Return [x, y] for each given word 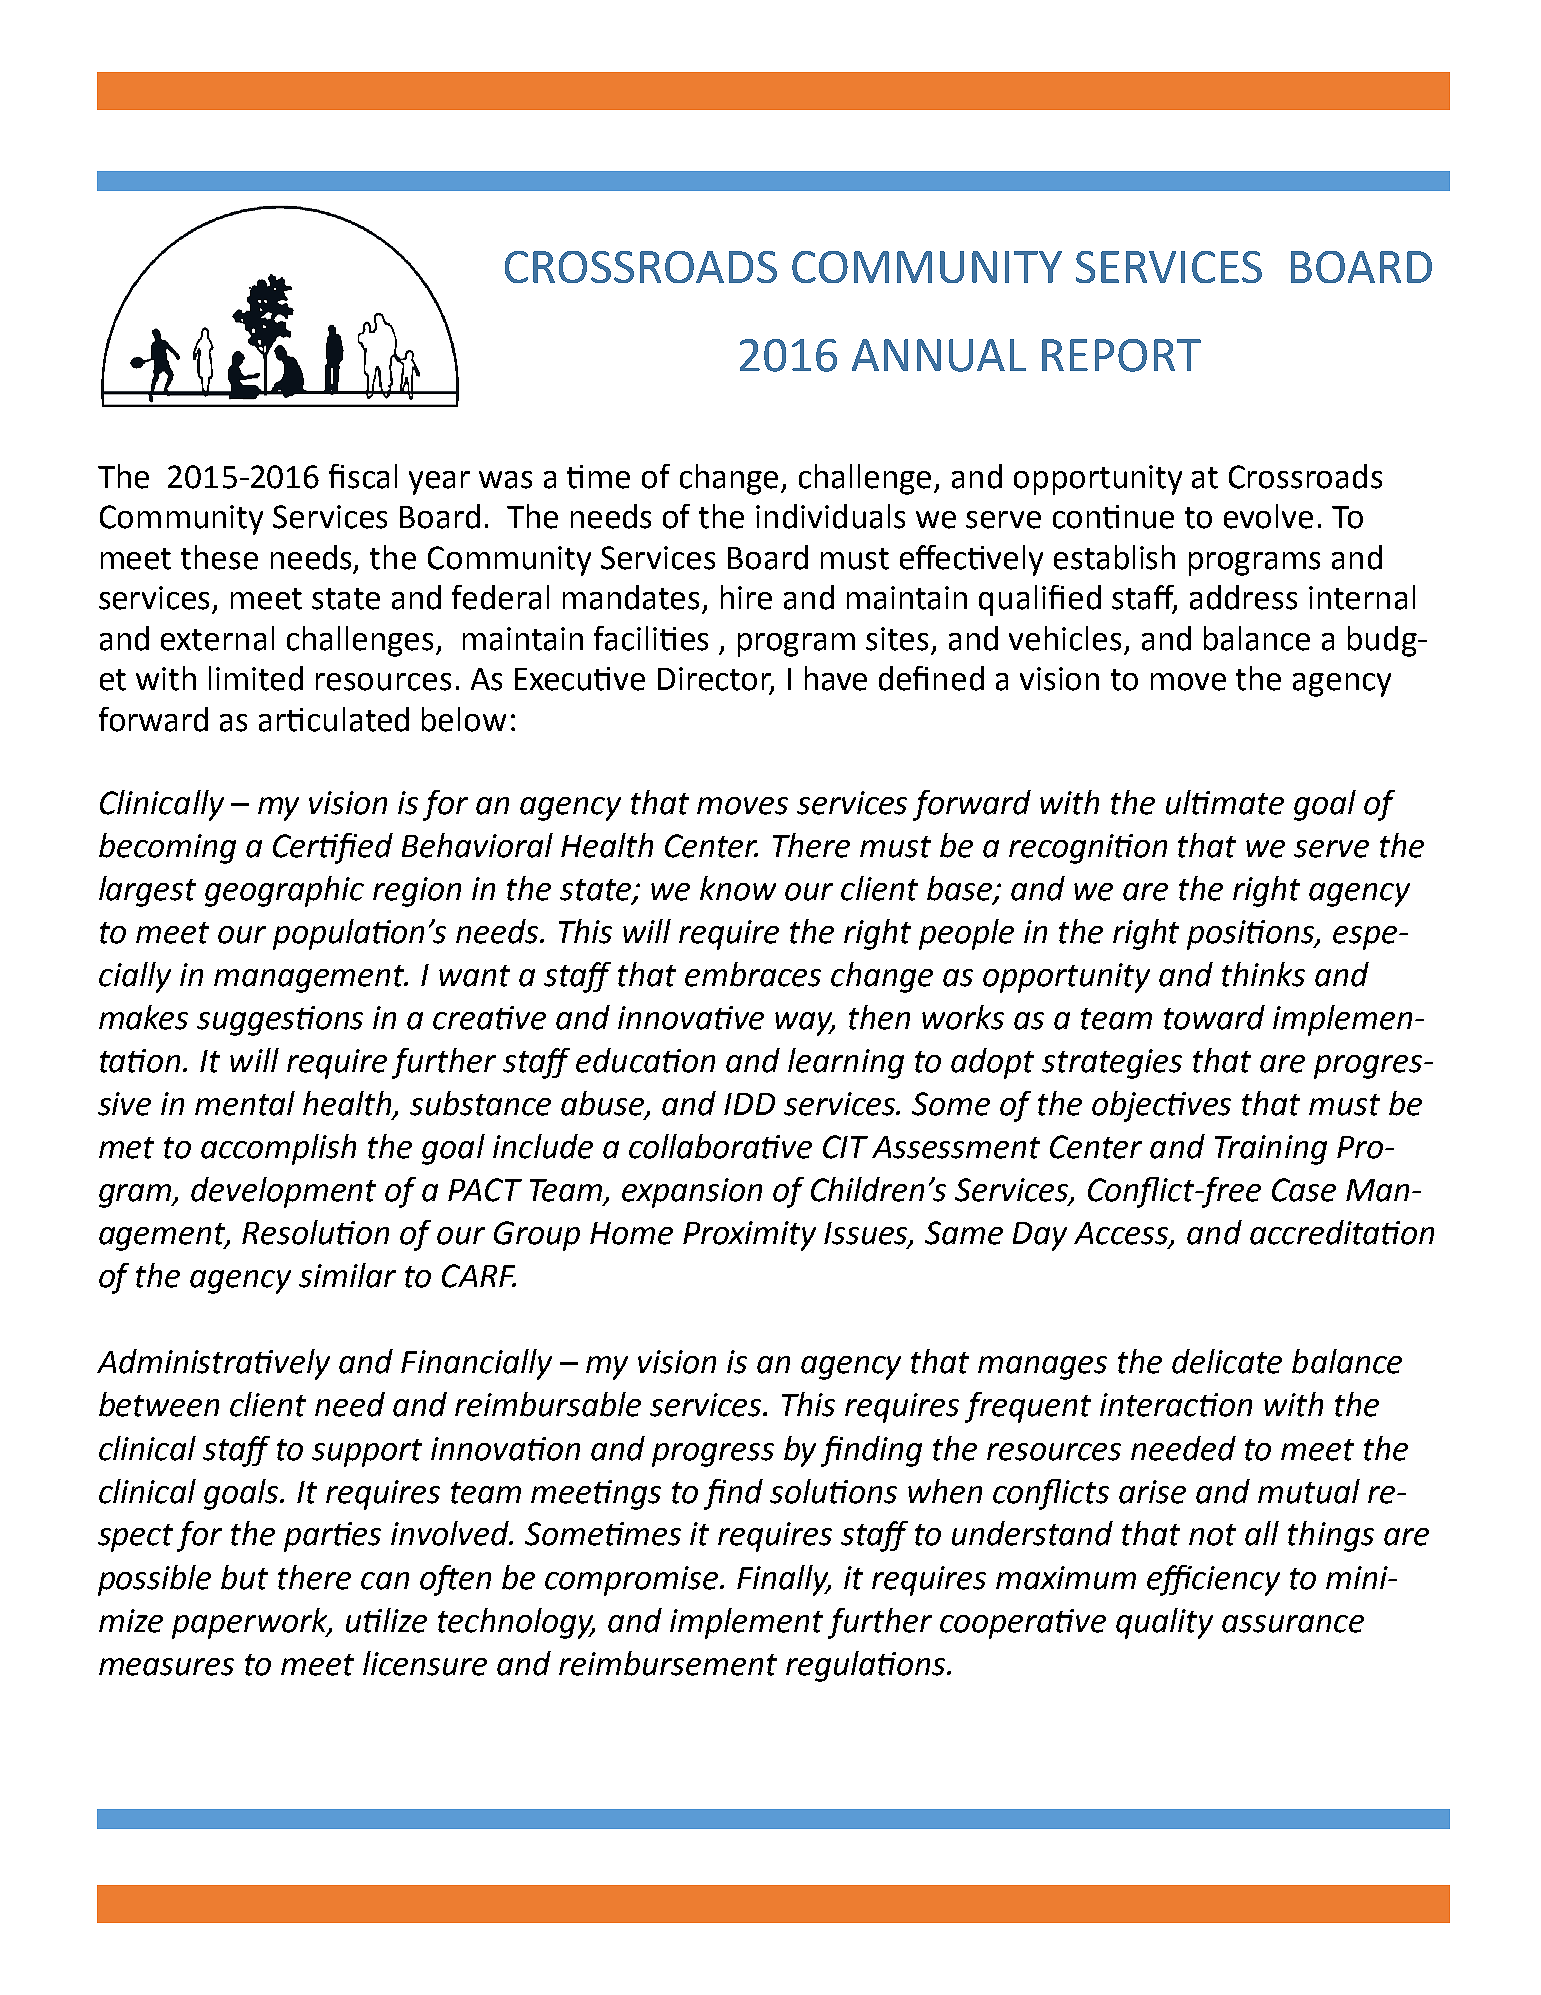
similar [347, 1275]
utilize [386, 1620]
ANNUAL [939, 355]
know [738, 888]
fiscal [363, 476]
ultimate [1225, 802]
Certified [333, 848]
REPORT [1121, 355]
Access [1122, 1234]
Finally [784, 1580]
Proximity [749, 1236]
